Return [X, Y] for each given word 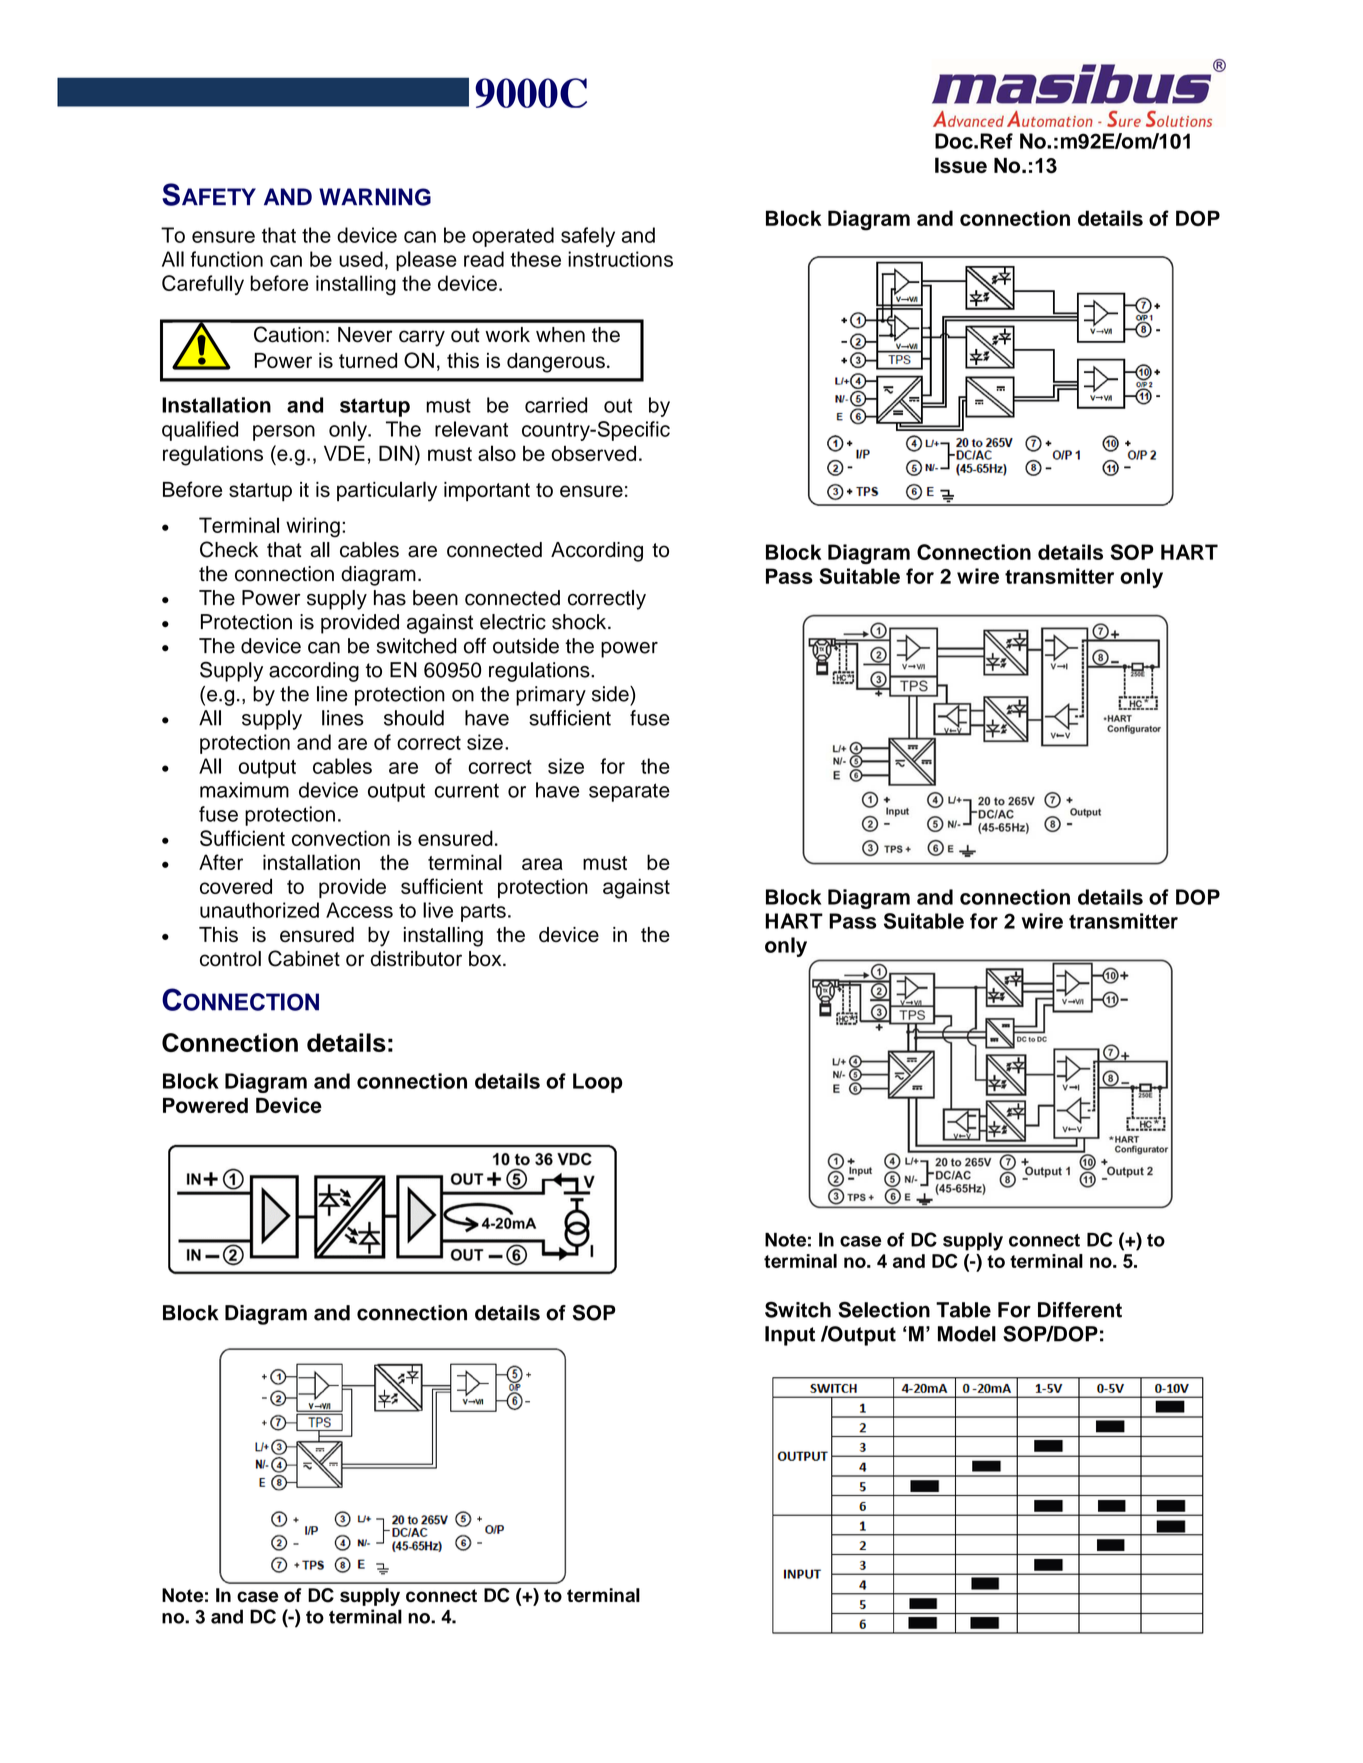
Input [790, 1336]
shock [580, 622]
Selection [884, 1309]
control [230, 959]
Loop [597, 1083]
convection [341, 838]
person [284, 433]
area [542, 864]
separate [629, 792]
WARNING [375, 197]
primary [551, 696]
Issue [961, 165]
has [390, 598]
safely [588, 237]
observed [593, 453]
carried [556, 405]
